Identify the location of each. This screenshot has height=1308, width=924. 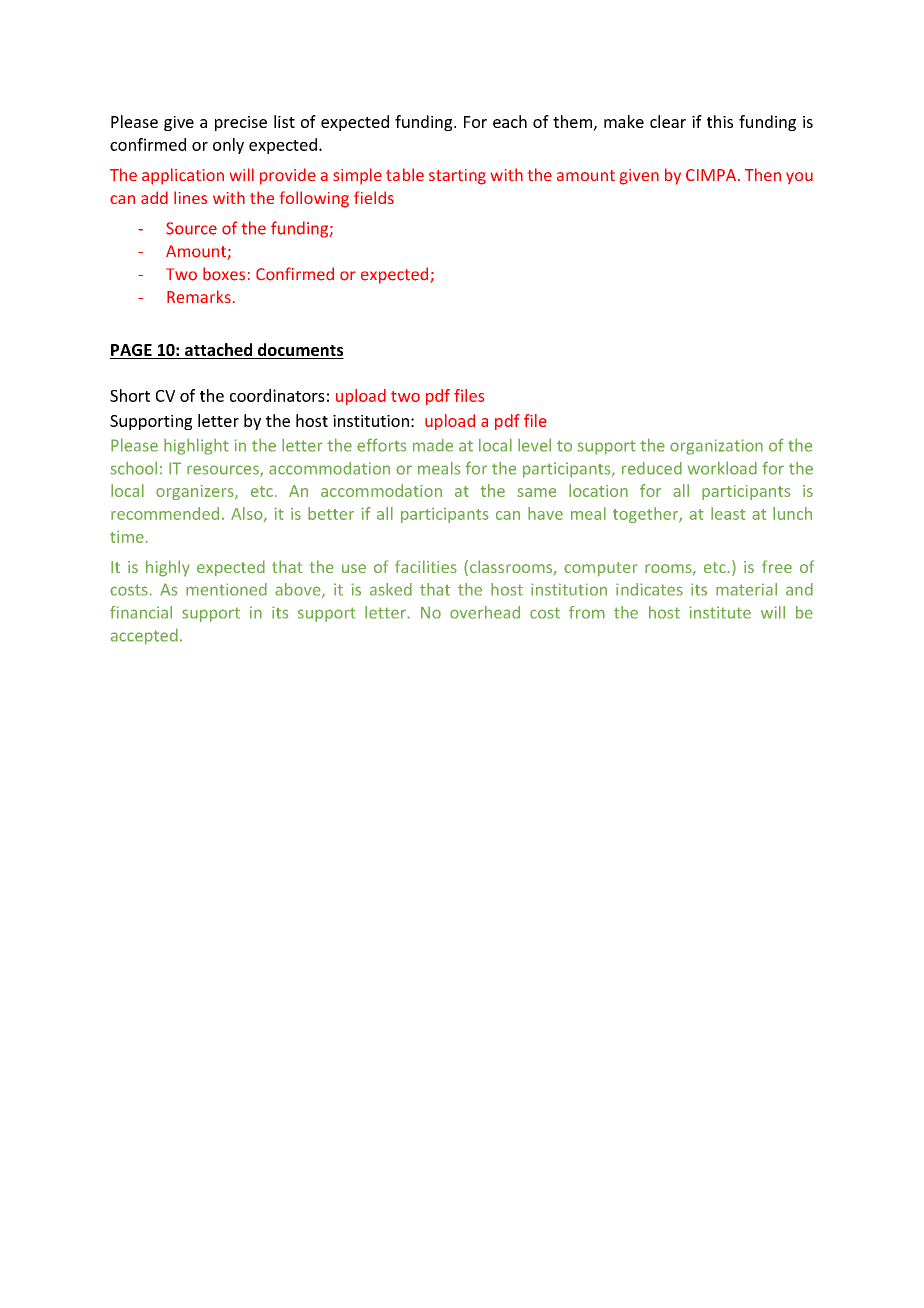
(510, 121).
